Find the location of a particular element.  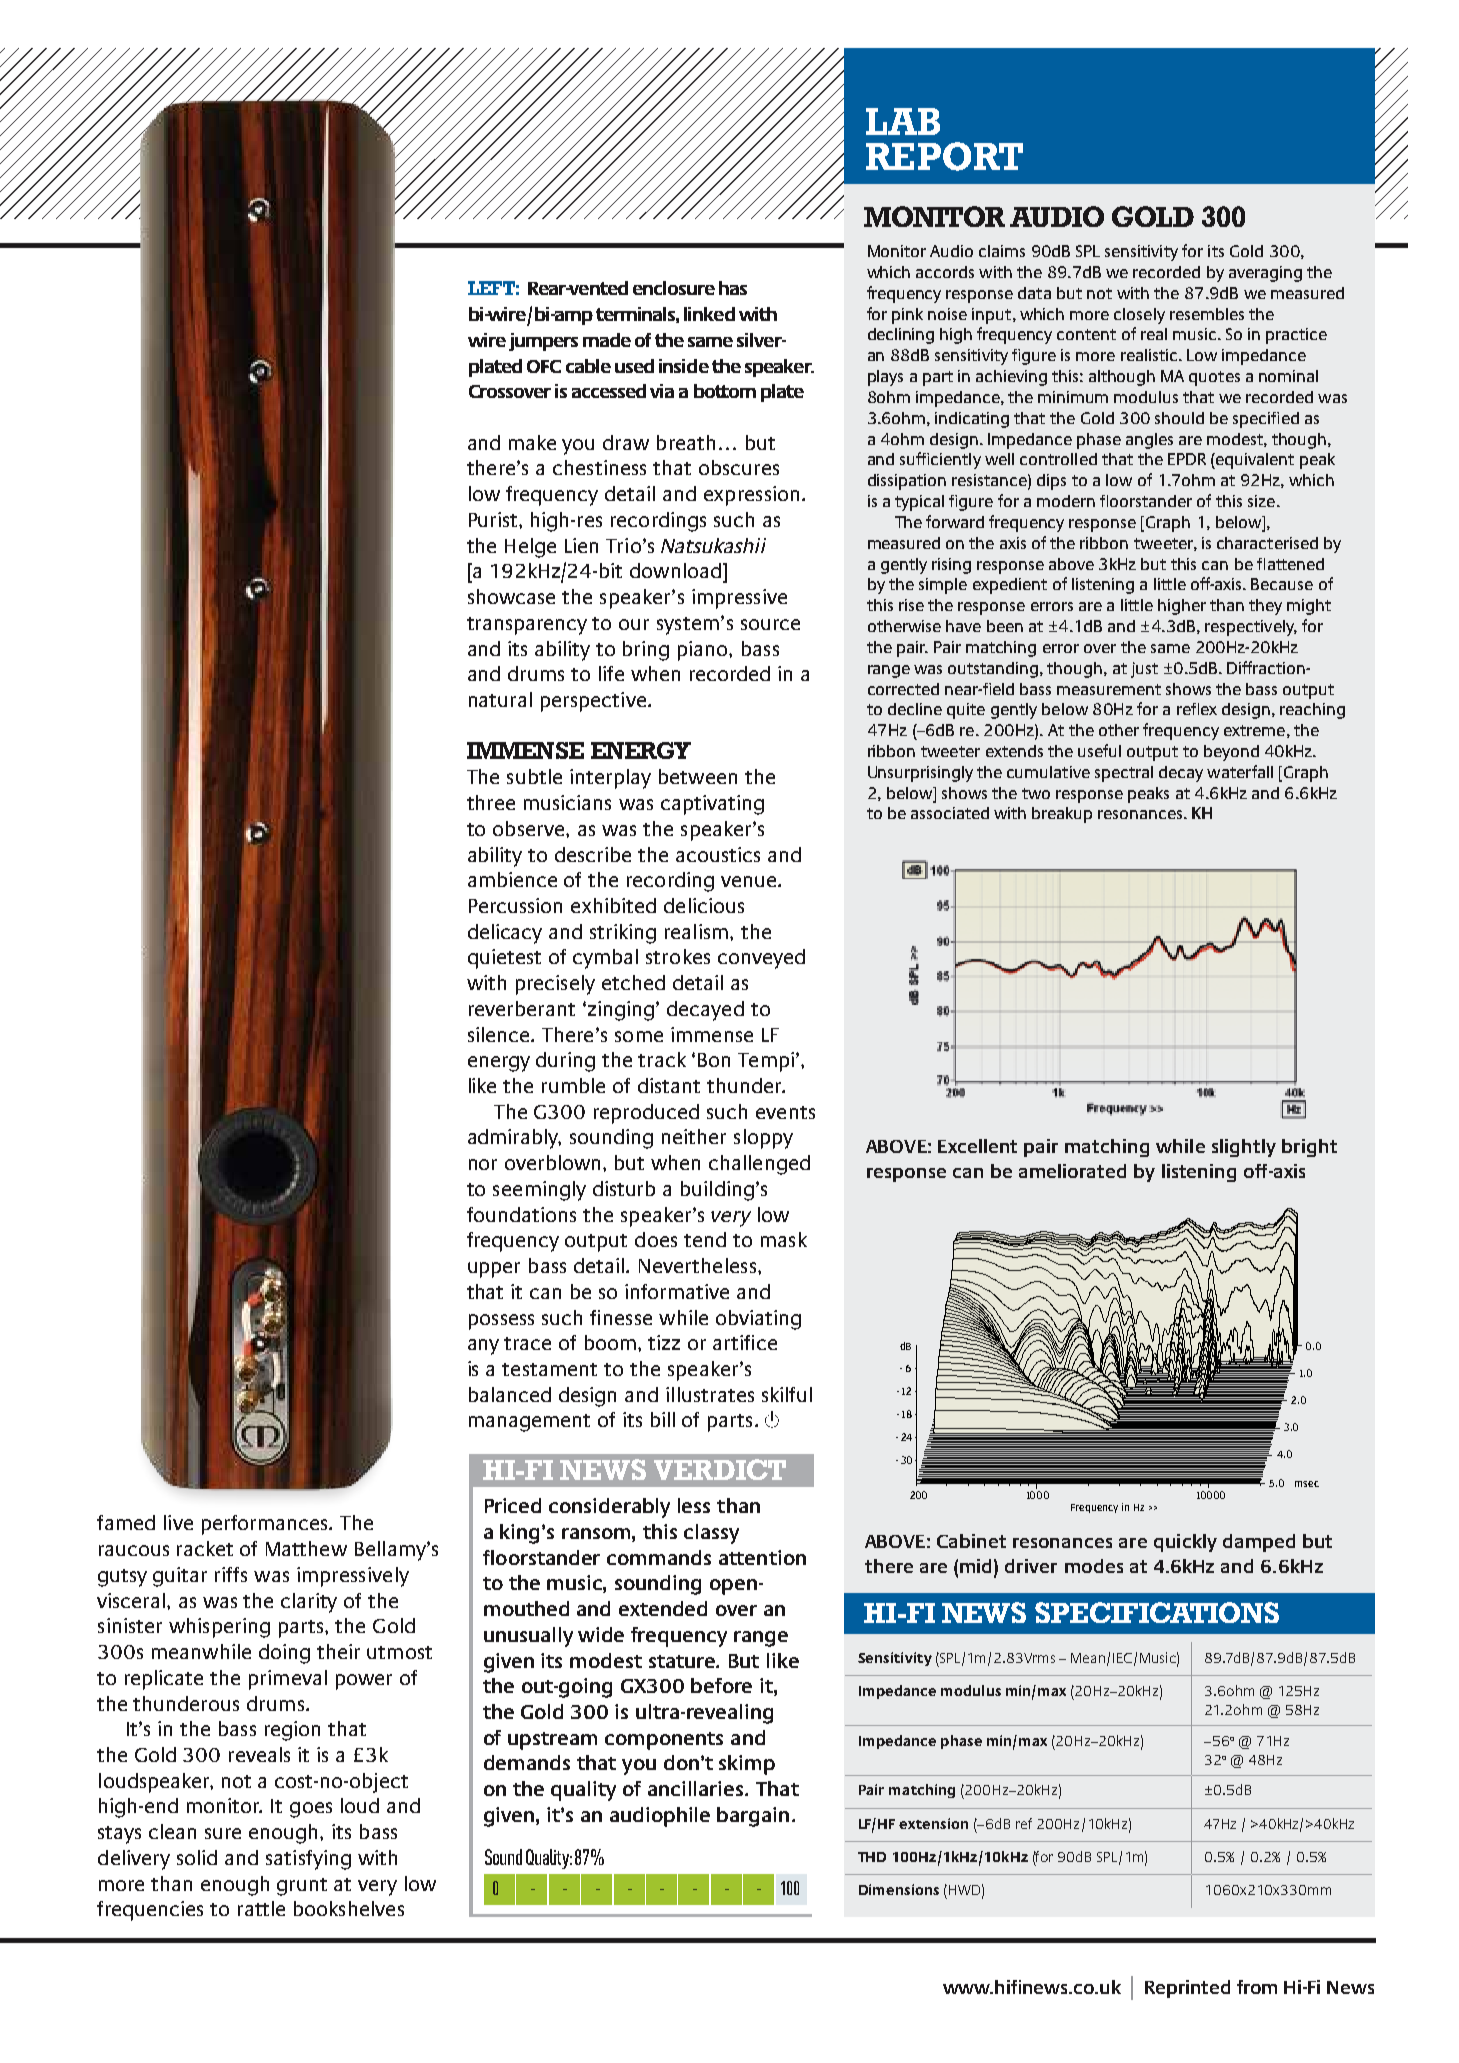

jumpers is located at coordinates (543, 342).
